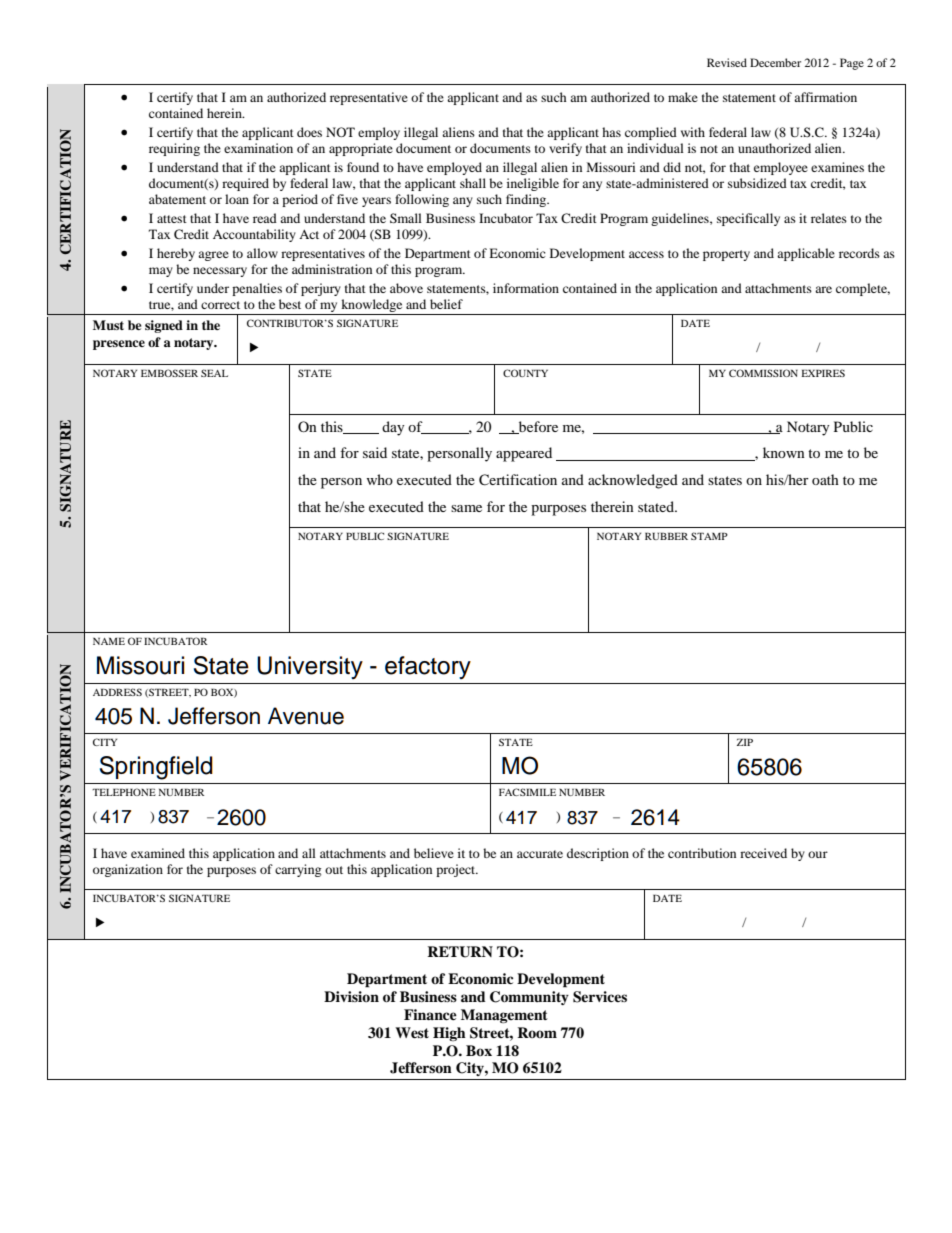 This screenshot has width=952, height=1233. Describe the element at coordinates (466, 508) in the screenshot. I see `same` at that location.
